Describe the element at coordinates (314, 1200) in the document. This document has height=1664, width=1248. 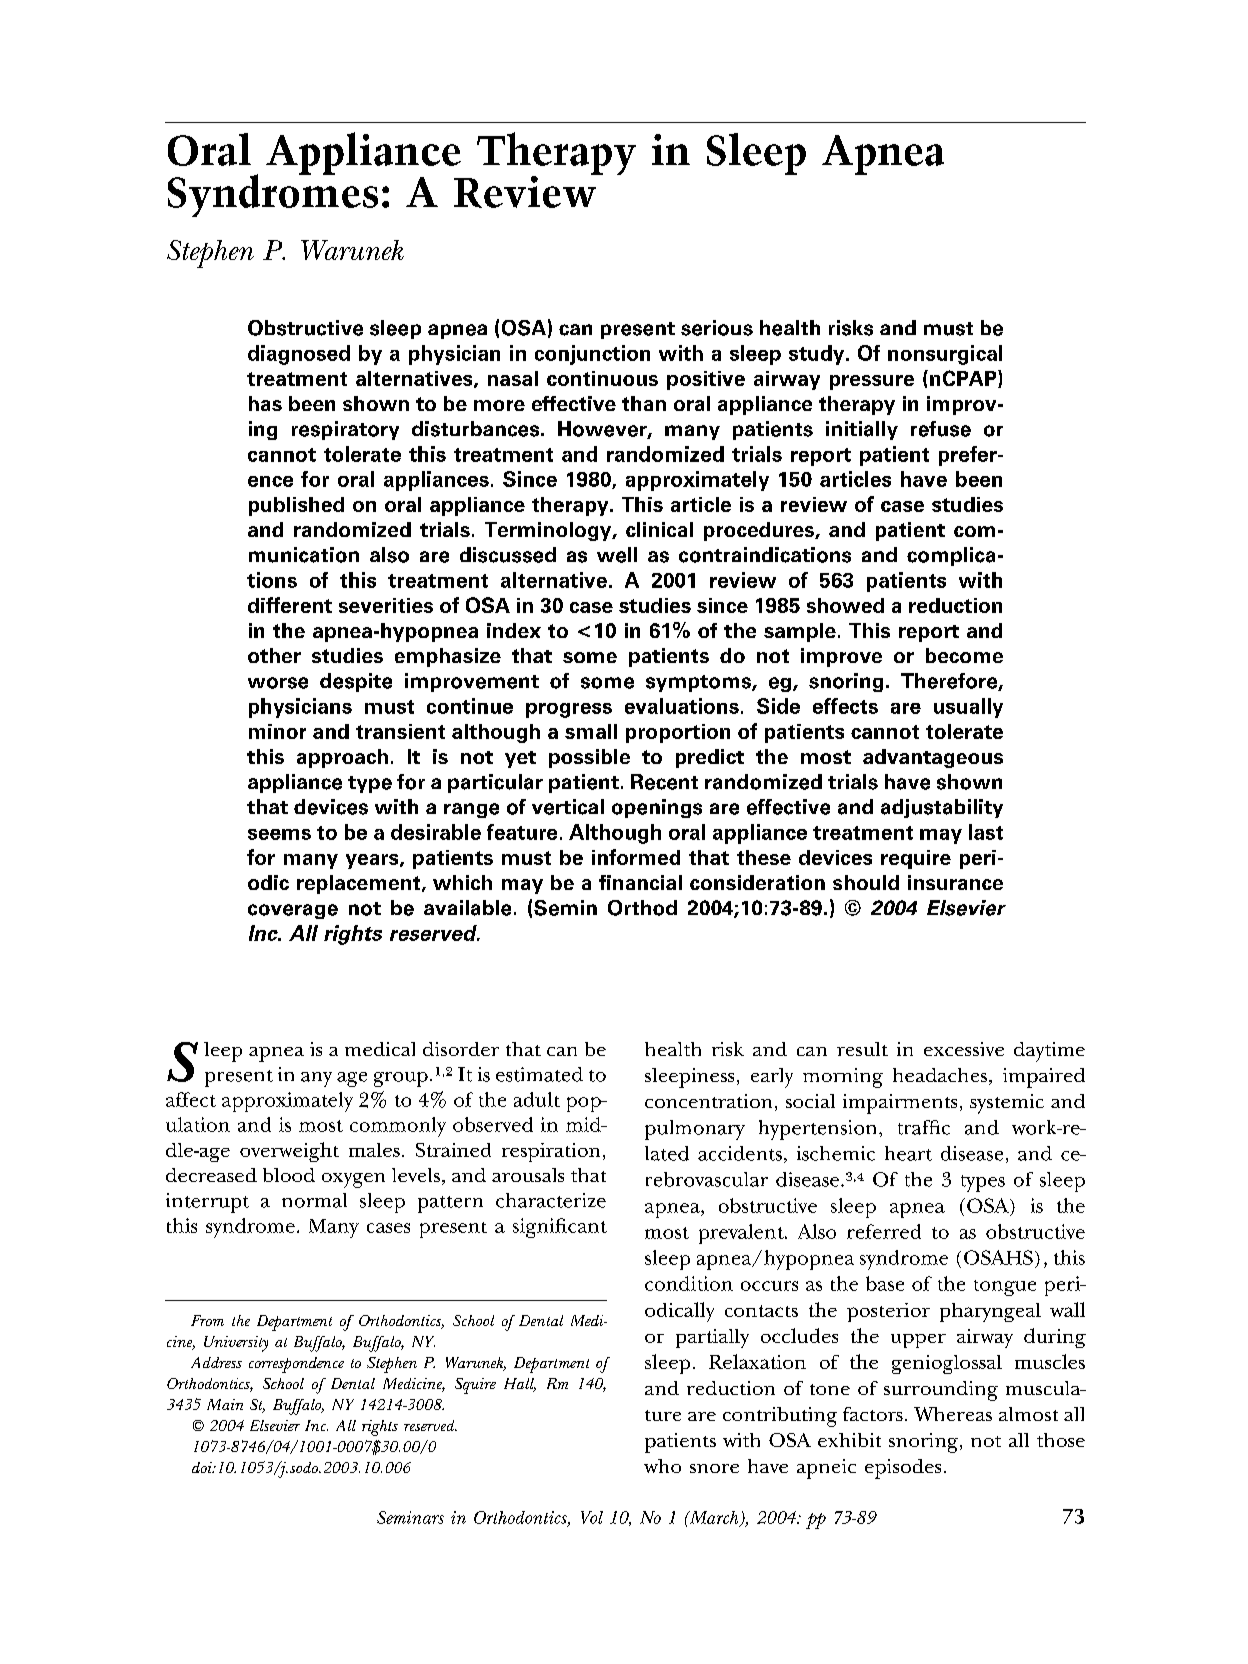
I see `normal` at that location.
